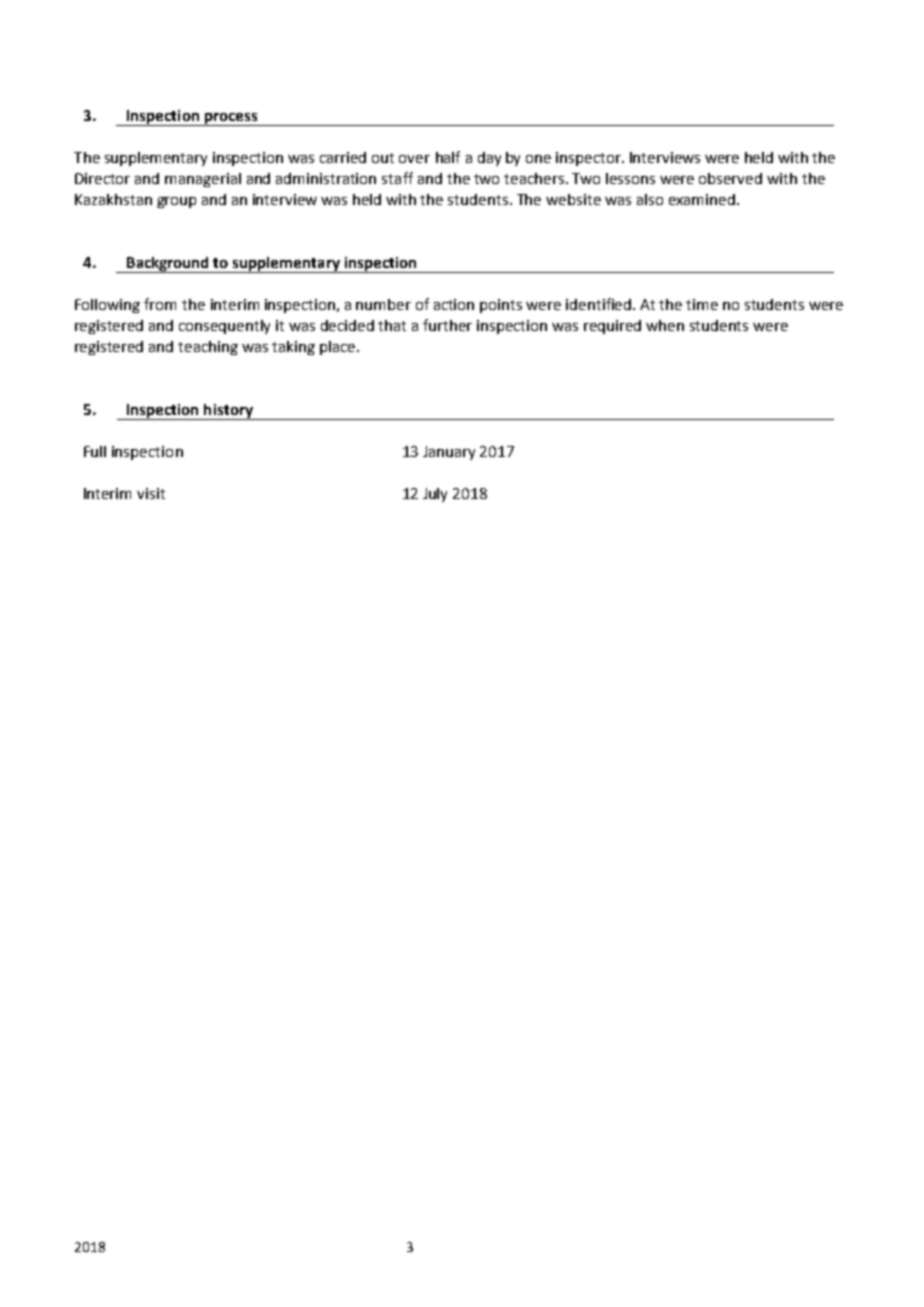 The width and height of the image is (924, 1307). What do you see at coordinates (151, 493) in the image?
I see `visit` at bounding box center [151, 493].
